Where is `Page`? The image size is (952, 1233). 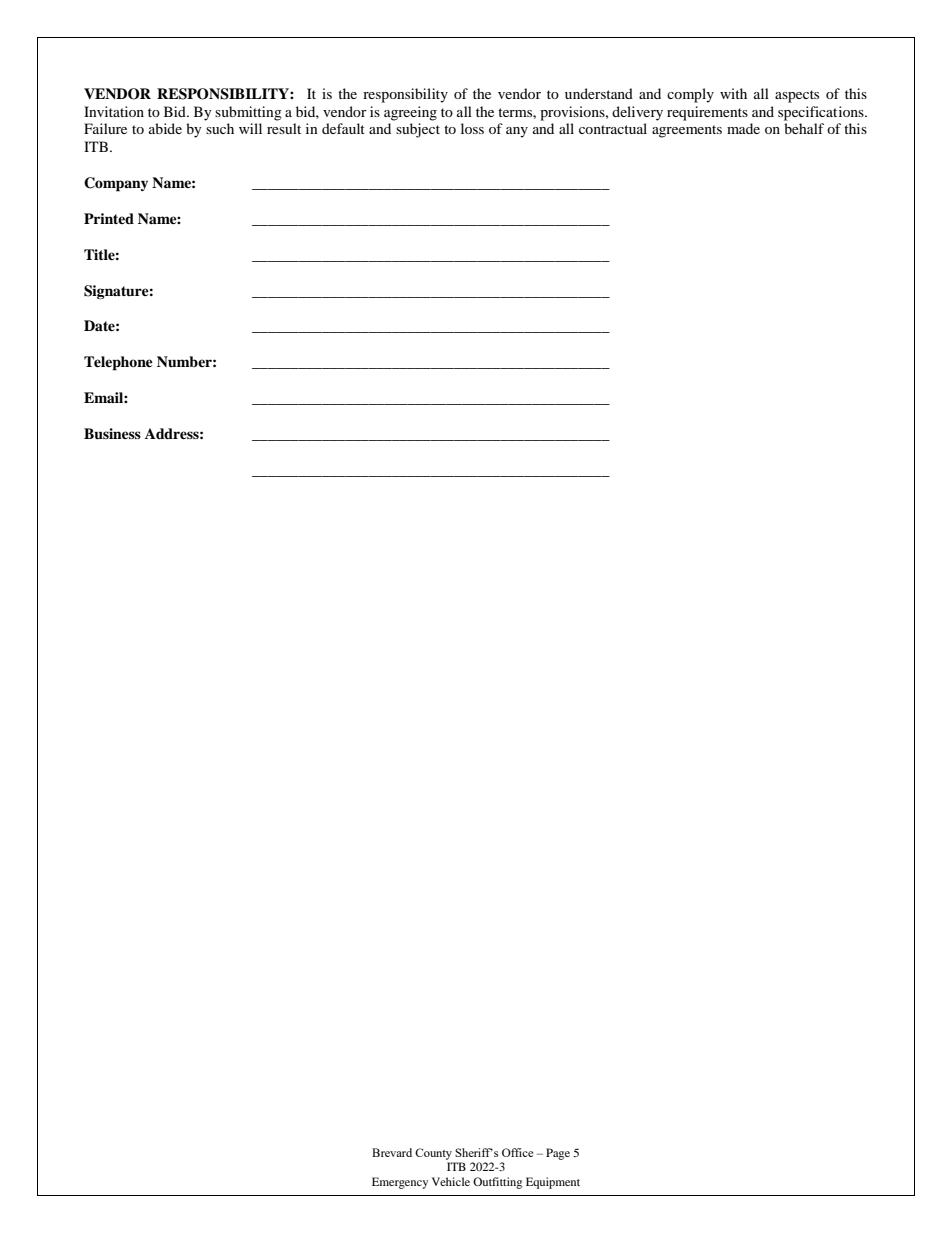
Page is located at coordinates (558, 1154).
